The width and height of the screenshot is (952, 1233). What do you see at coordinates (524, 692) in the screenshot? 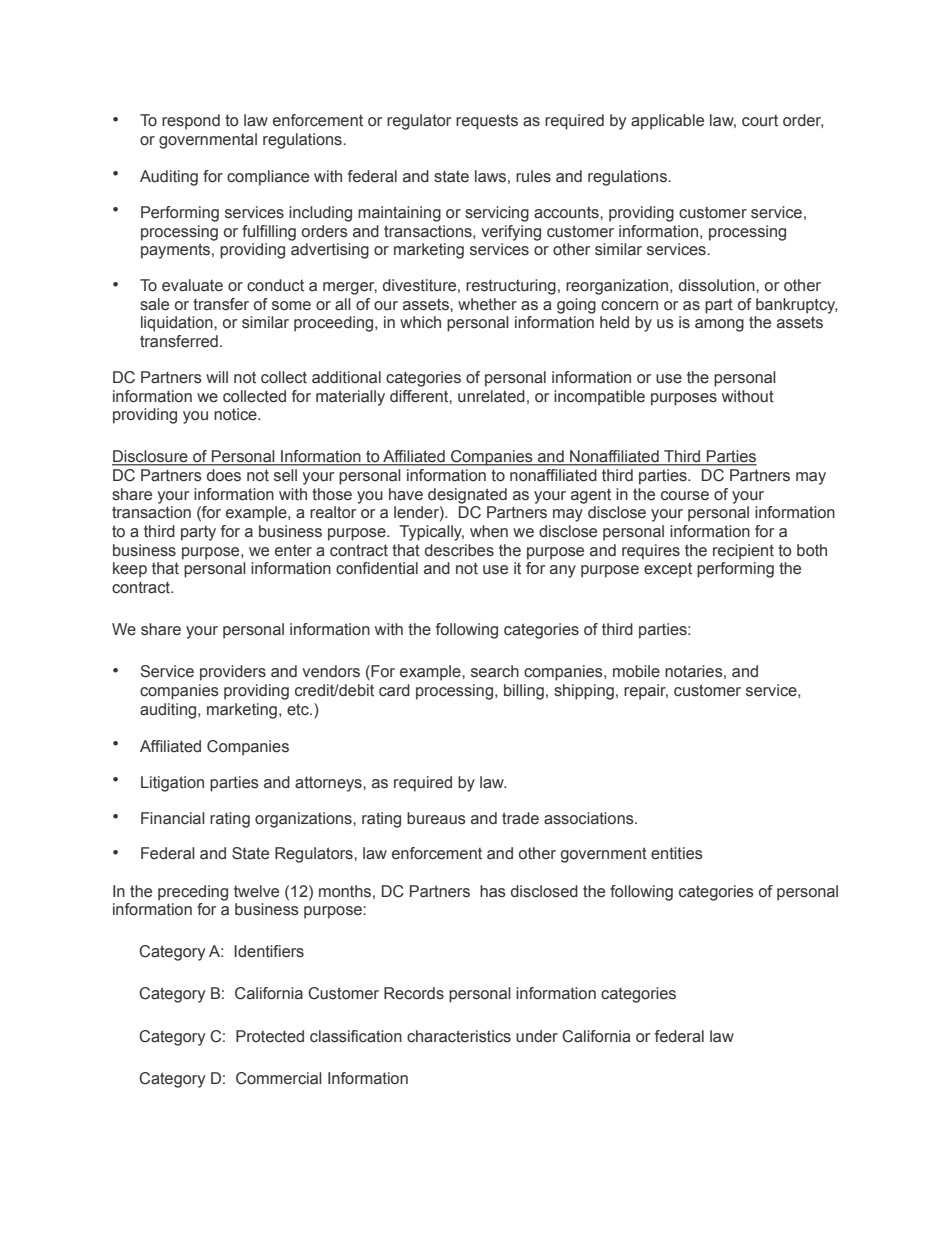
I see `billing` at bounding box center [524, 692].
